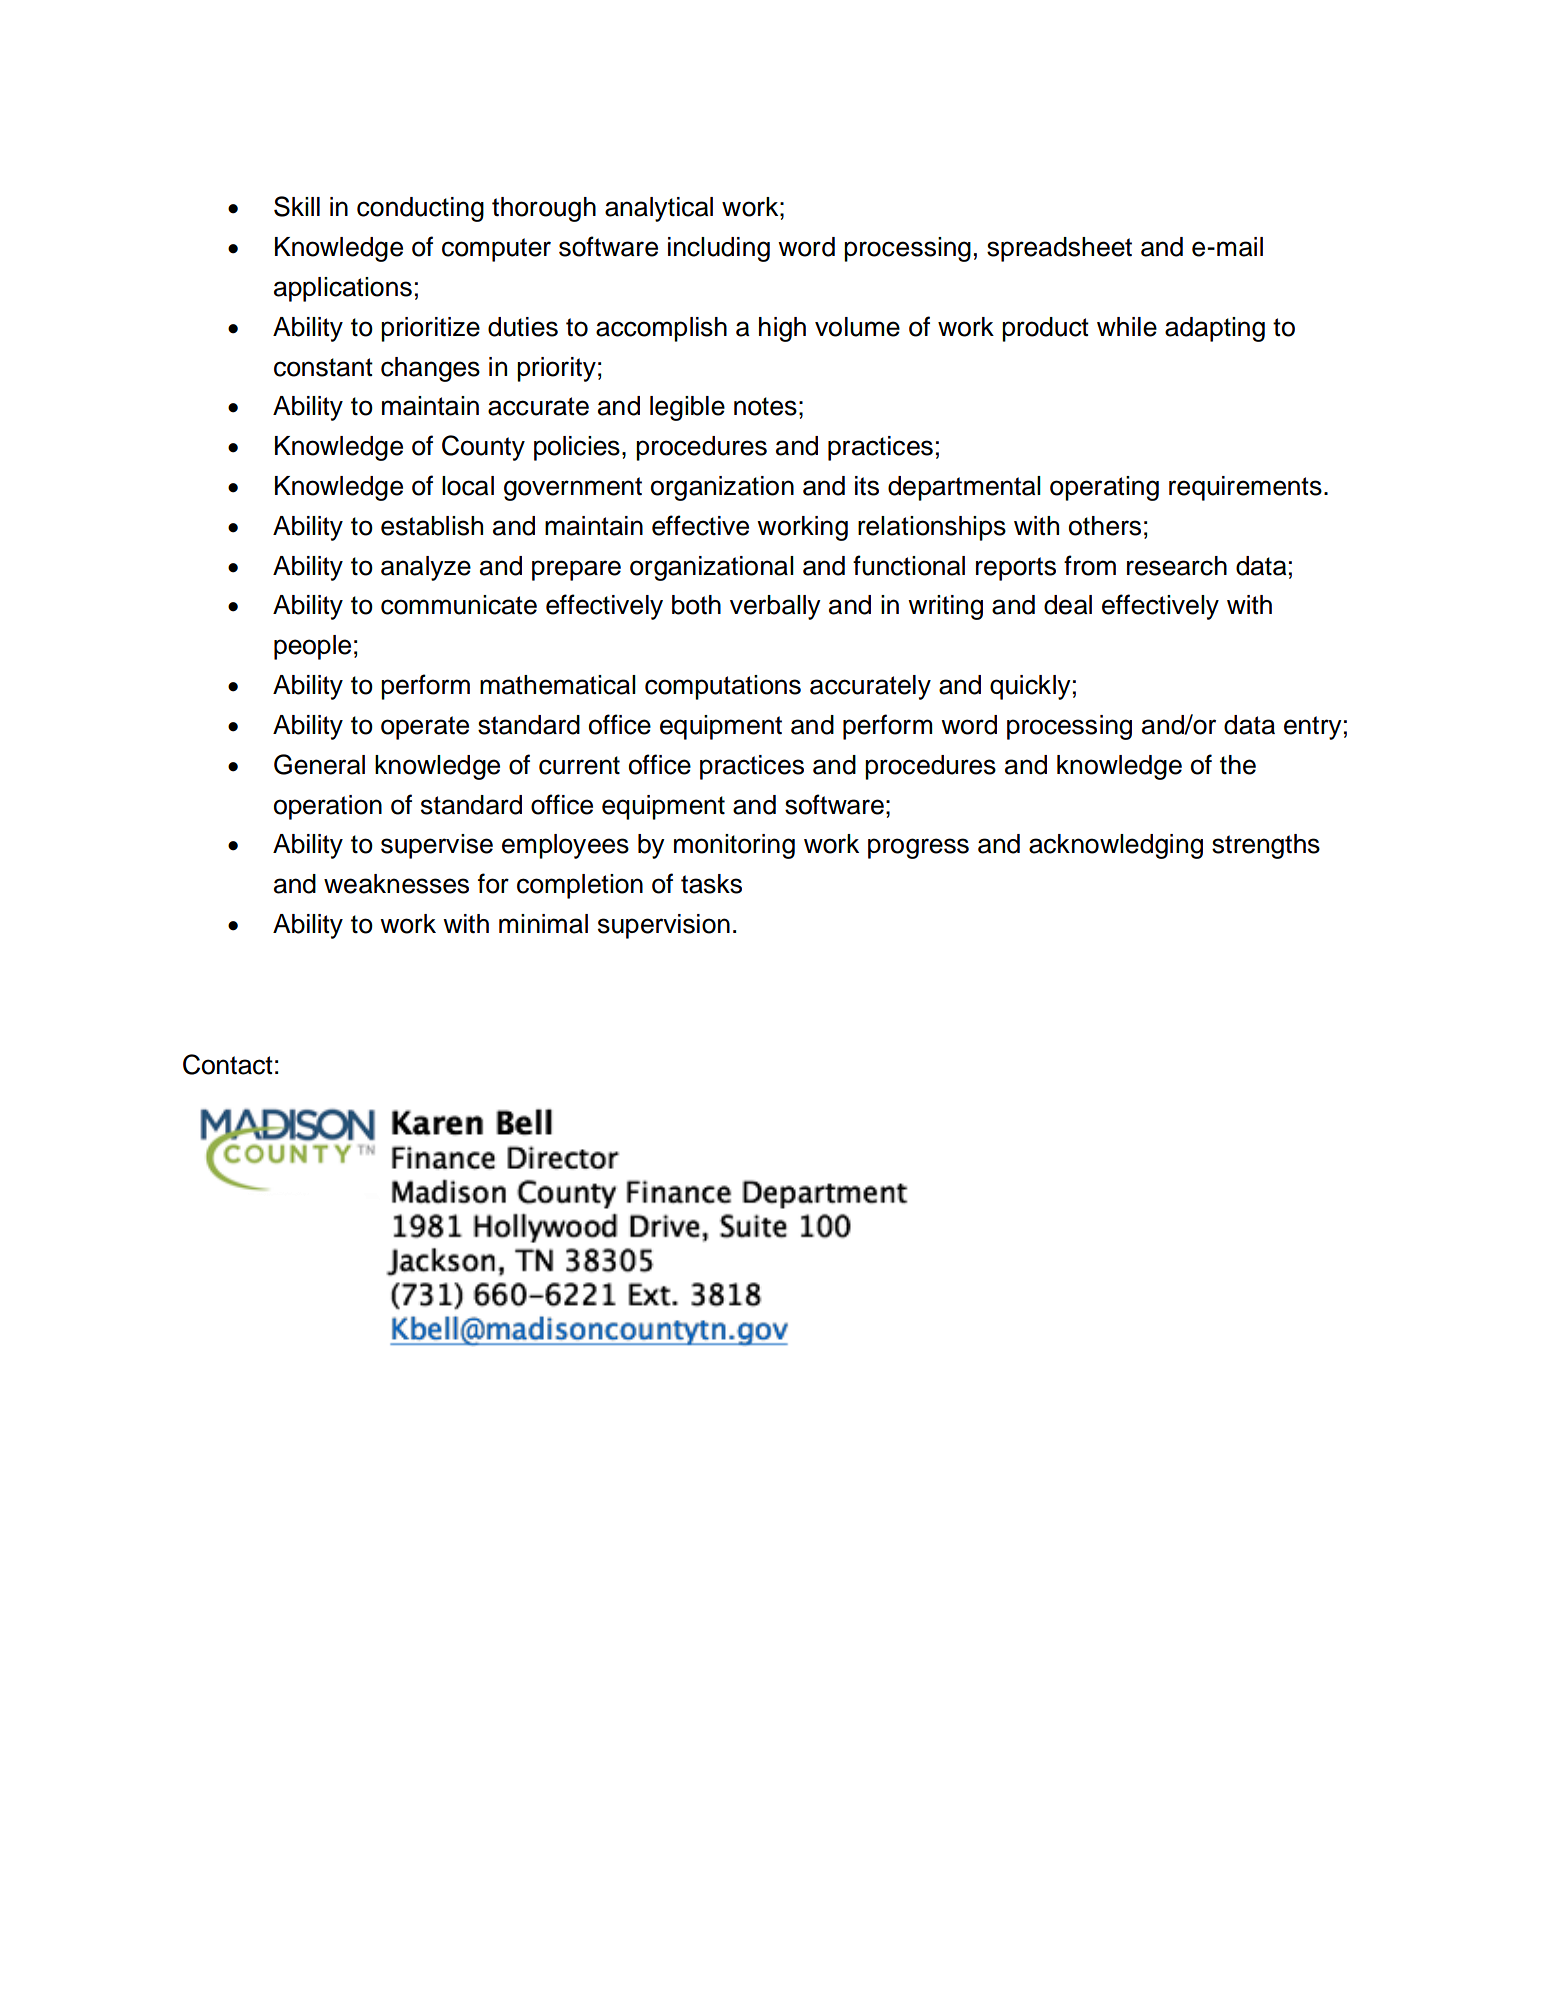  What do you see at coordinates (579, 765) in the document?
I see `current` at bounding box center [579, 765].
